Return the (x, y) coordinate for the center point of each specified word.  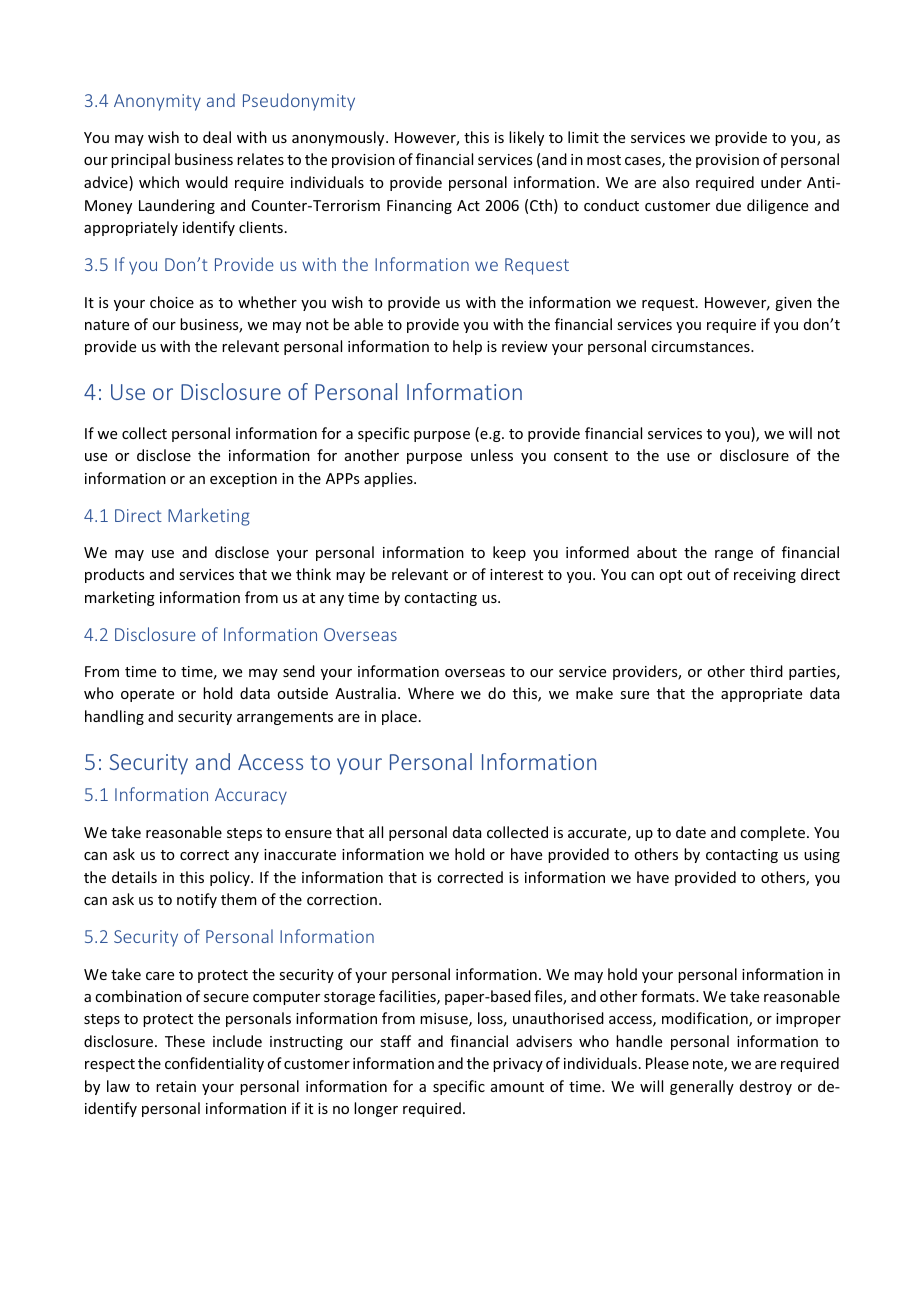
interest (516, 574)
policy (231, 878)
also (676, 182)
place (399, 717)
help (467, 347)
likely (526, 138)
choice (172, 302)
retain (176, 1086)
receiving (765, 576)
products (114, 575)
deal (217, 137)
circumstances (701, 346)
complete (772, 833)
